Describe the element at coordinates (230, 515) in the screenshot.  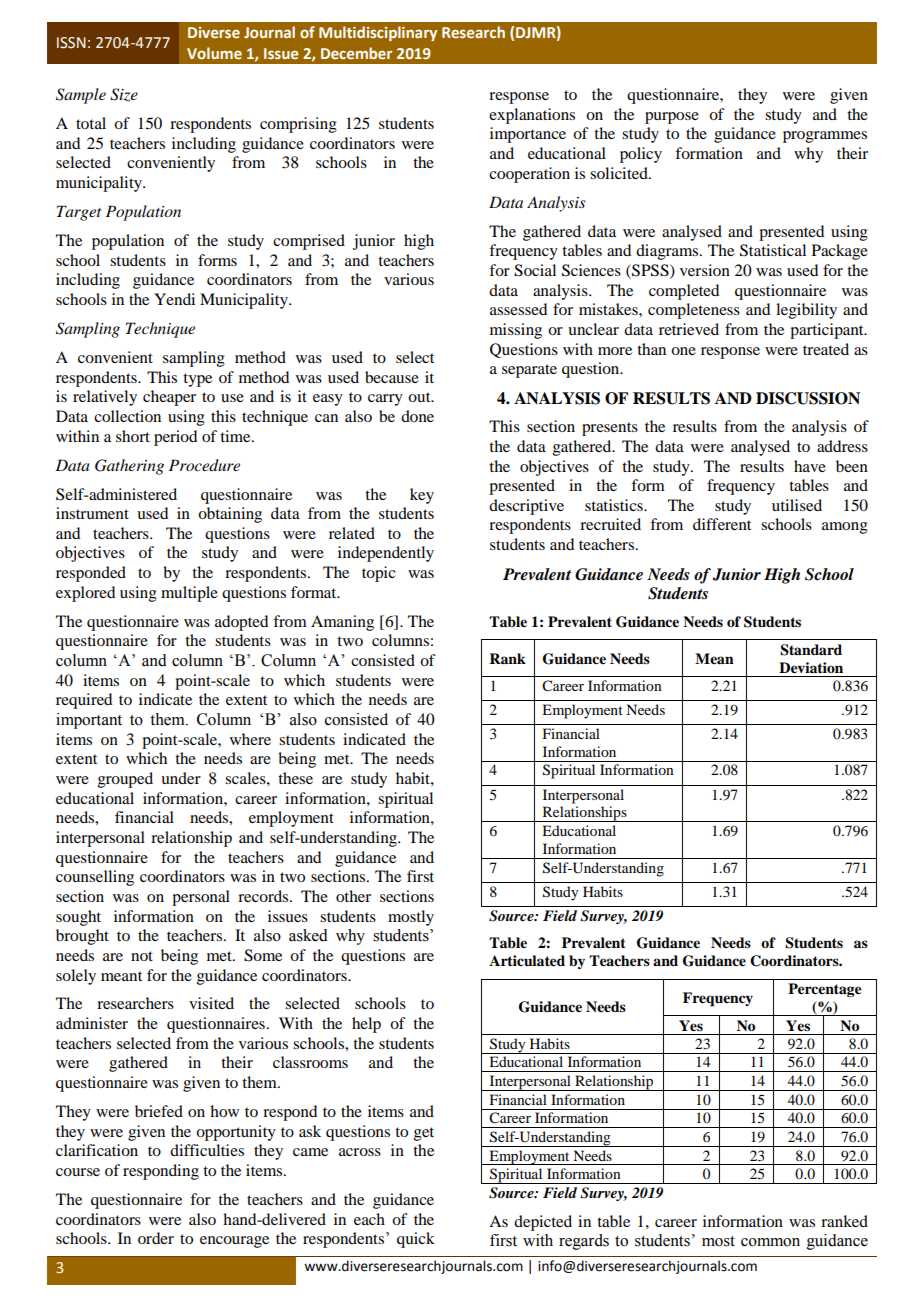
I see `obtaining` at that location.
